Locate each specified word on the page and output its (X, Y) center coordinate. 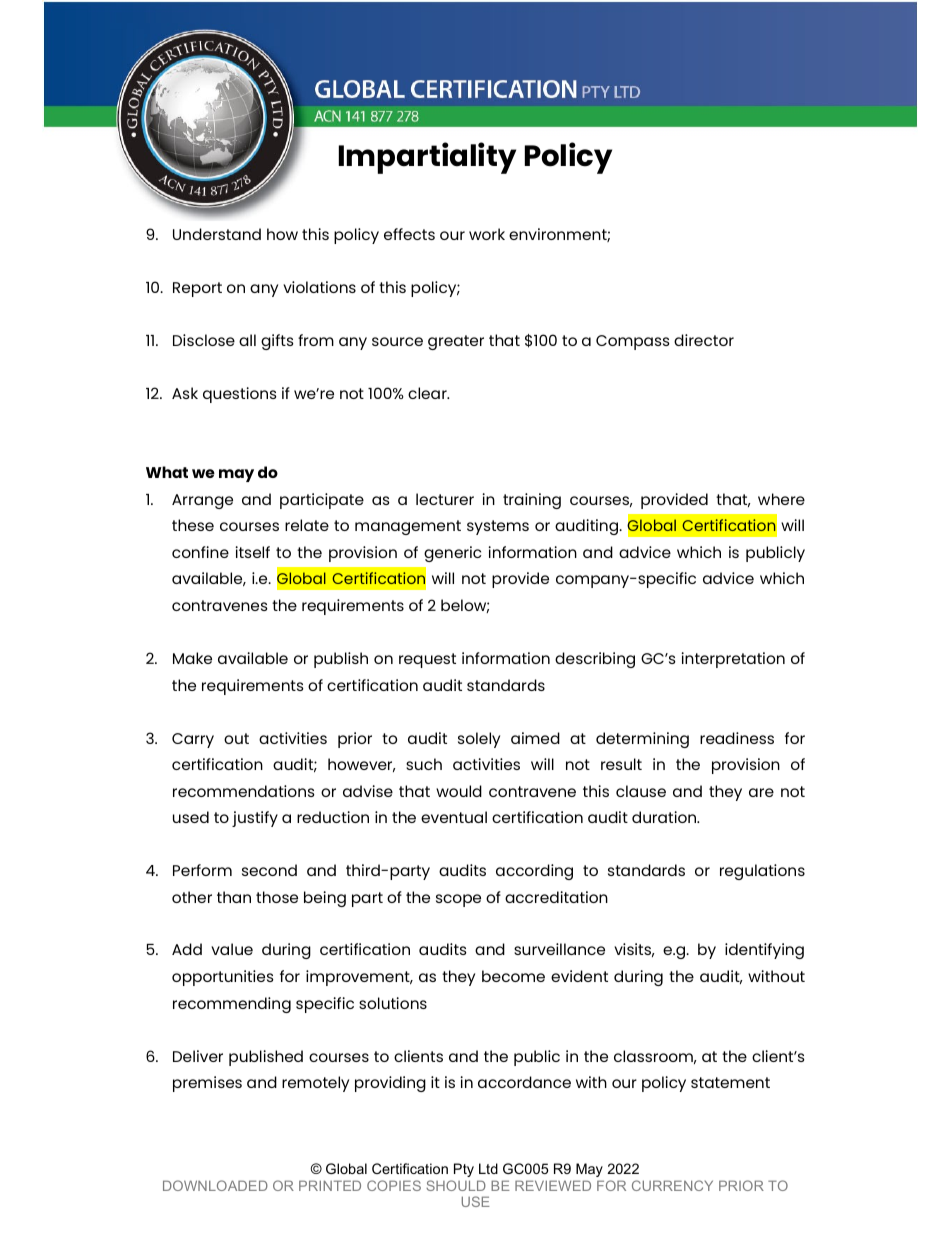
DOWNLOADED (215, 1185)
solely (479, 740)
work (487, 234)
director (704, 340)
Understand (217, 234)
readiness (737, 738)
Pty (464, 1170)
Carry (193, 740)
